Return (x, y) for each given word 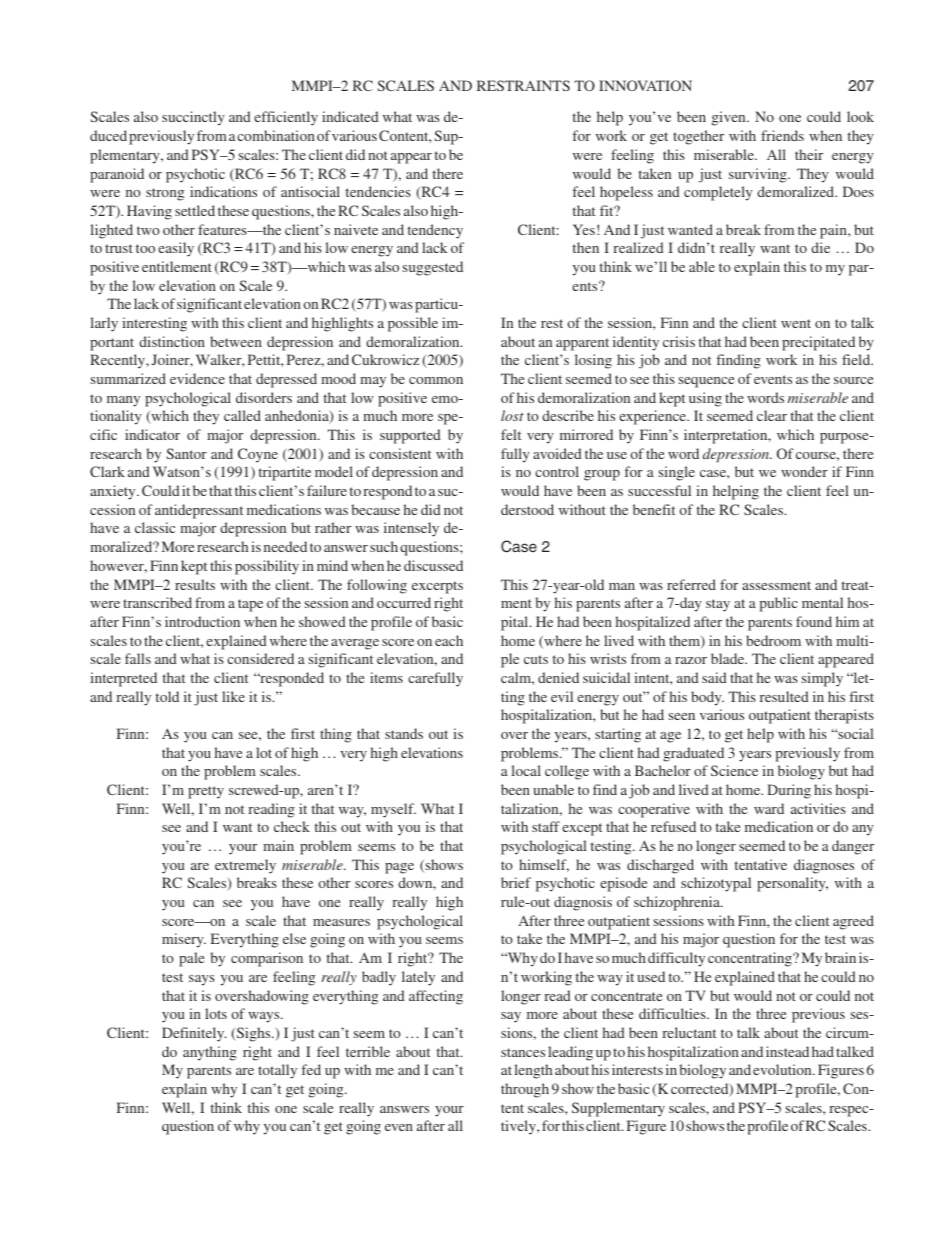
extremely (245, 866)
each (449, 640)
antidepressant (199, 511)
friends (782, 135)
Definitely (194, 1034)
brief (516, 882)
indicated (350, 116)
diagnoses (824, 866)
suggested (433, 268)
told (167, 696)
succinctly (193, 118)
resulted (784, 696)
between (236, 341)
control (557, 471)
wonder (804, 471)
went (796, 323)
